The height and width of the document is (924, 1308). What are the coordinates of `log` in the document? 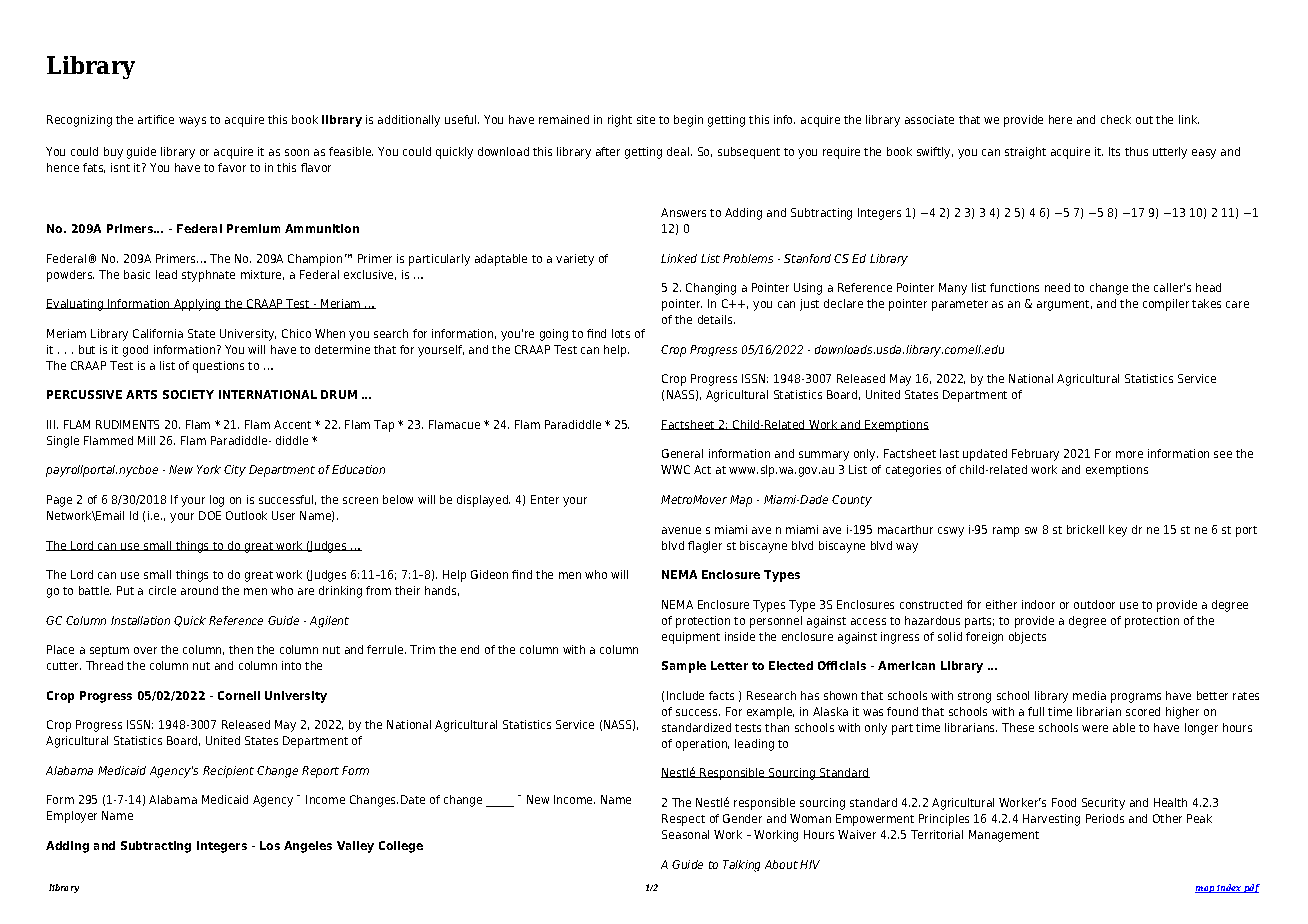 It's located at (217, 501).
